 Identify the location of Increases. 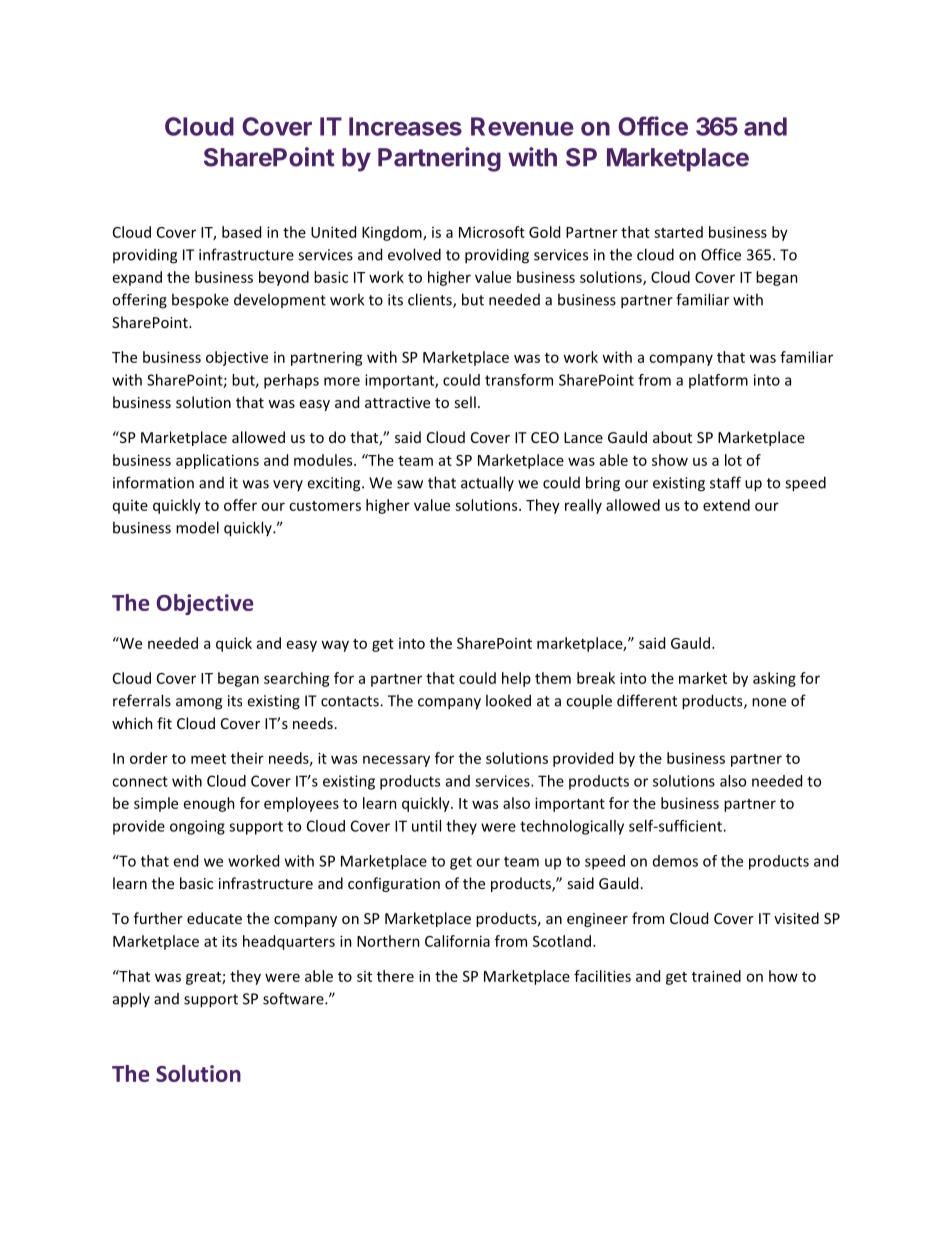
(405, 126).
